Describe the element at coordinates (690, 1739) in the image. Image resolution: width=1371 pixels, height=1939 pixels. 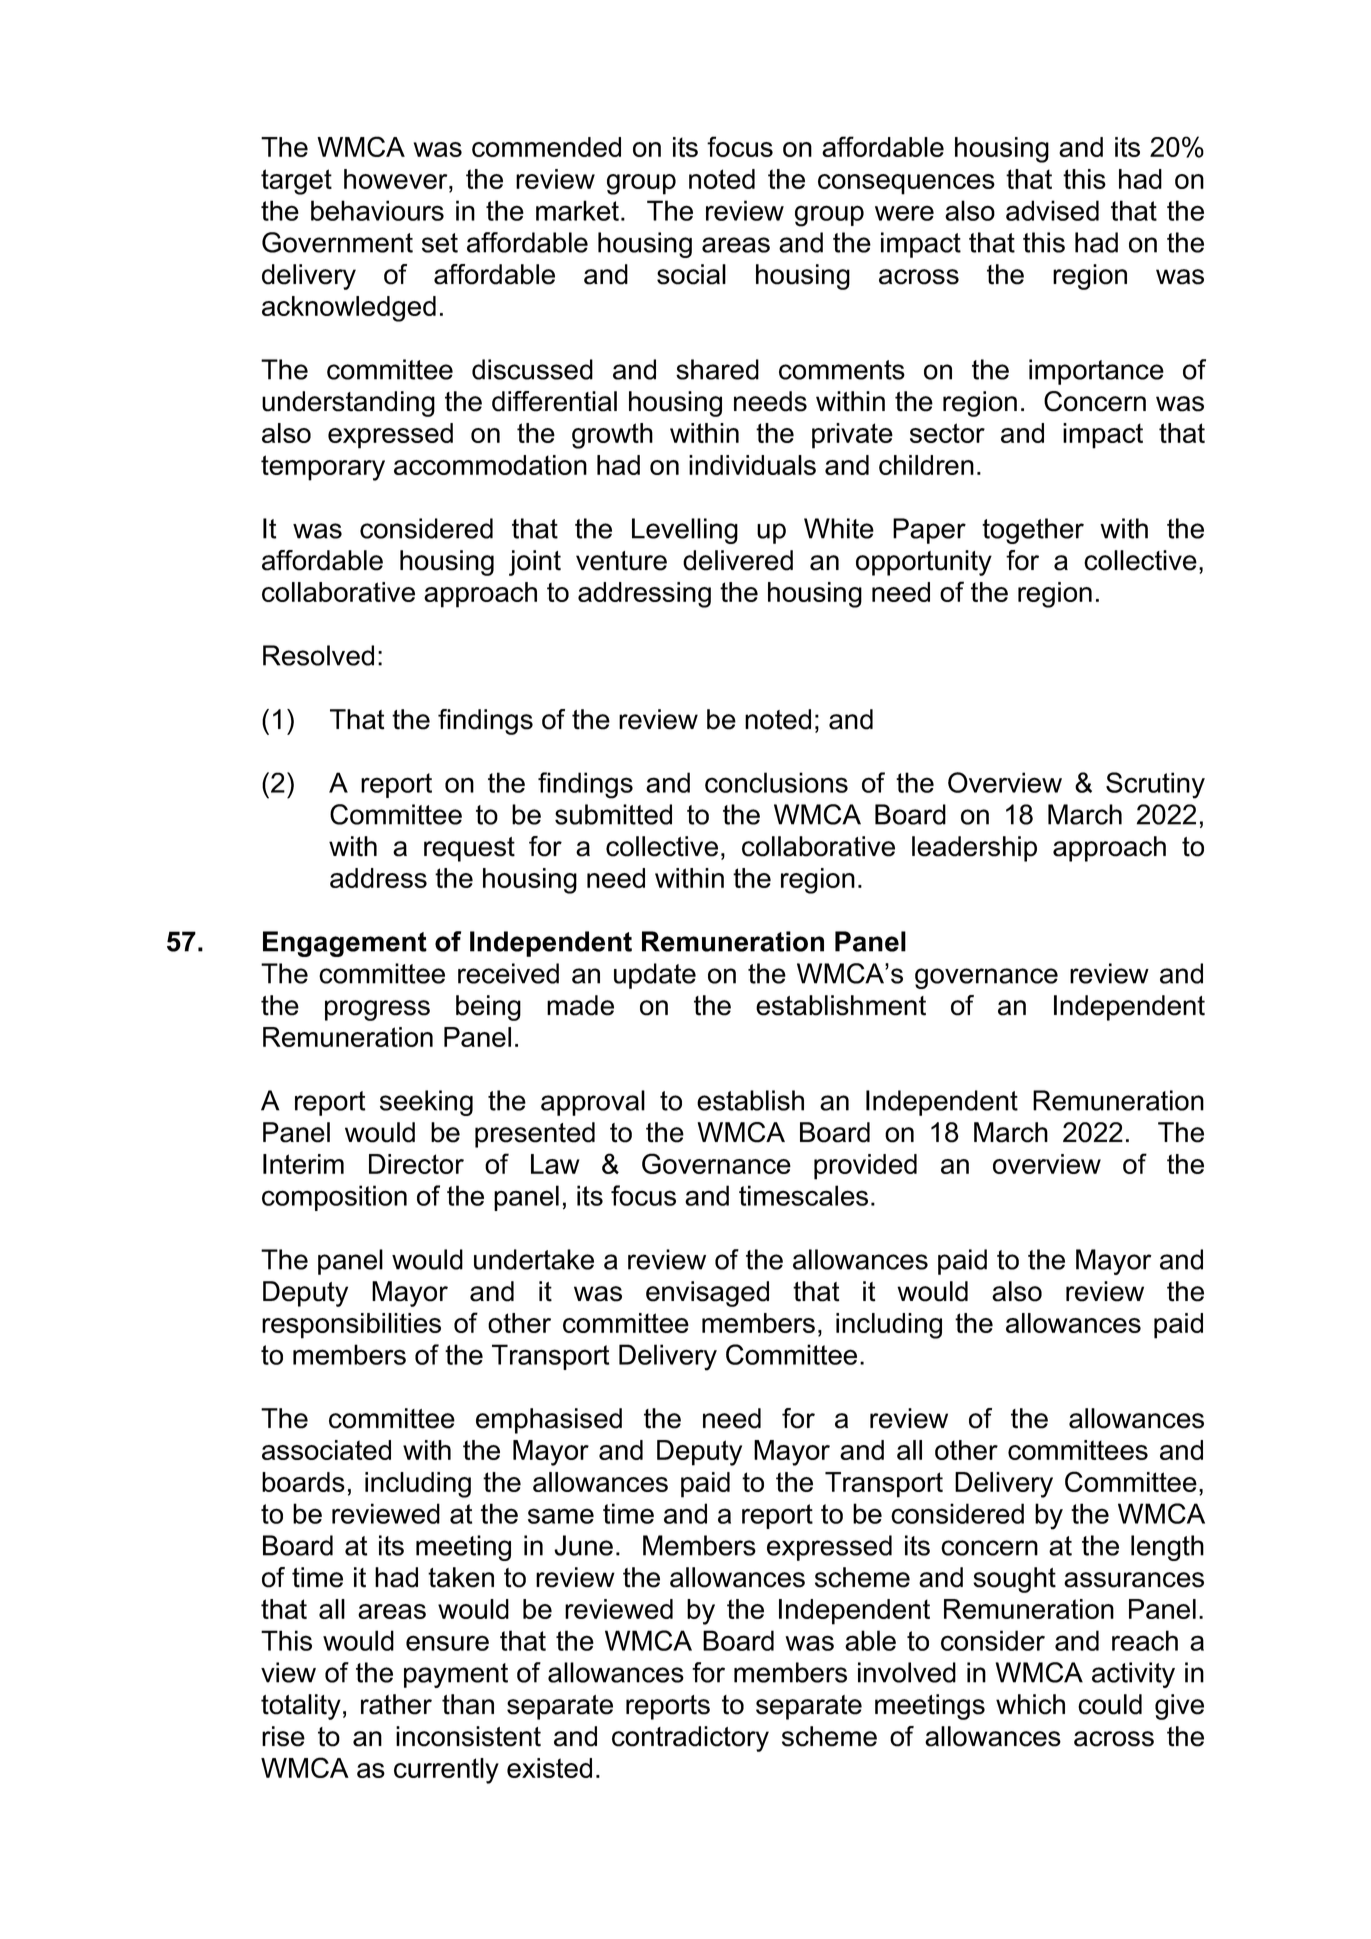
I see `contradictory` at that location.
